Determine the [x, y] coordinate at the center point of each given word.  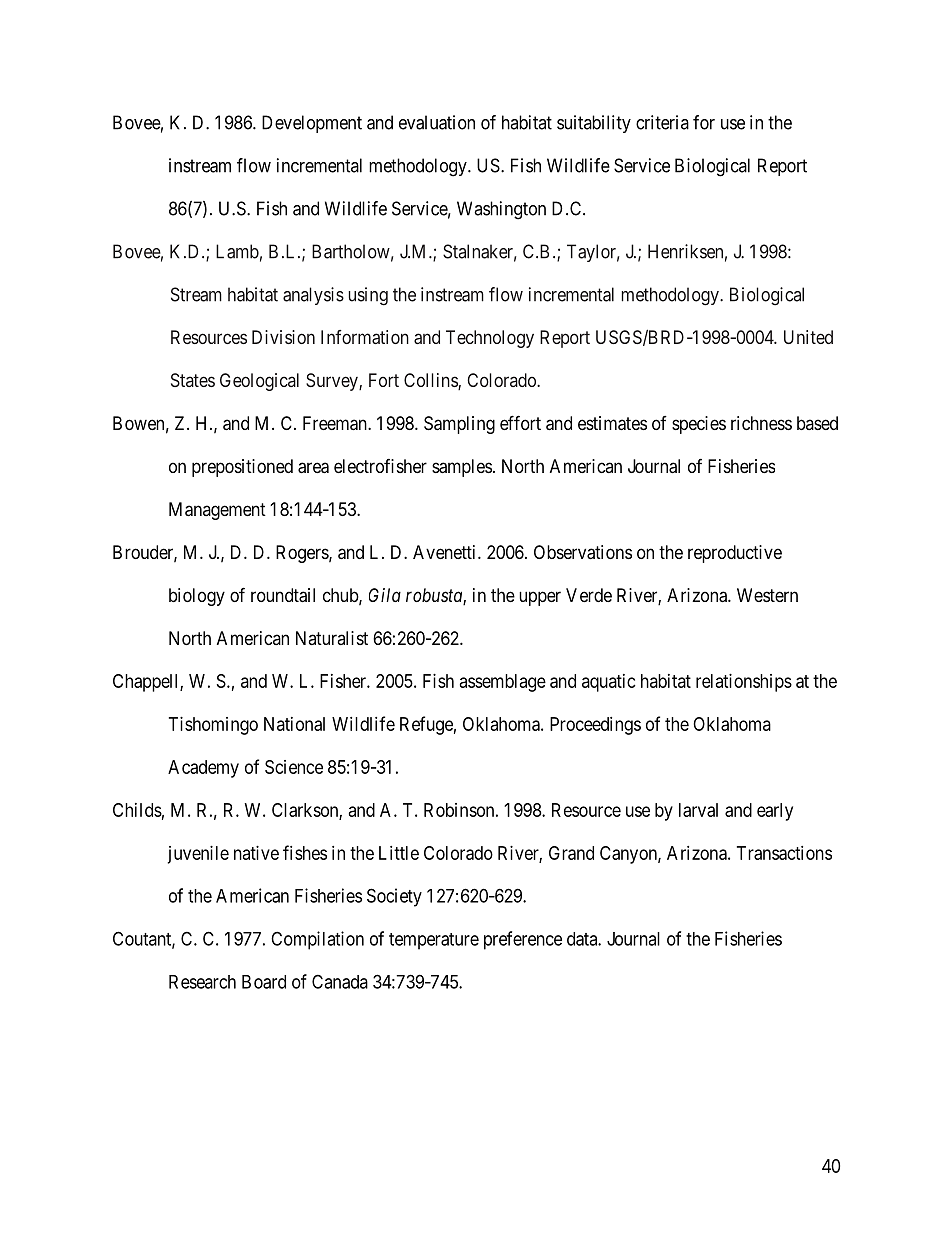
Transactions [784, 853]
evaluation [437, 122]
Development [312, 124]
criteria [662, 122]
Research [202, 982]
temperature [434, 941]
